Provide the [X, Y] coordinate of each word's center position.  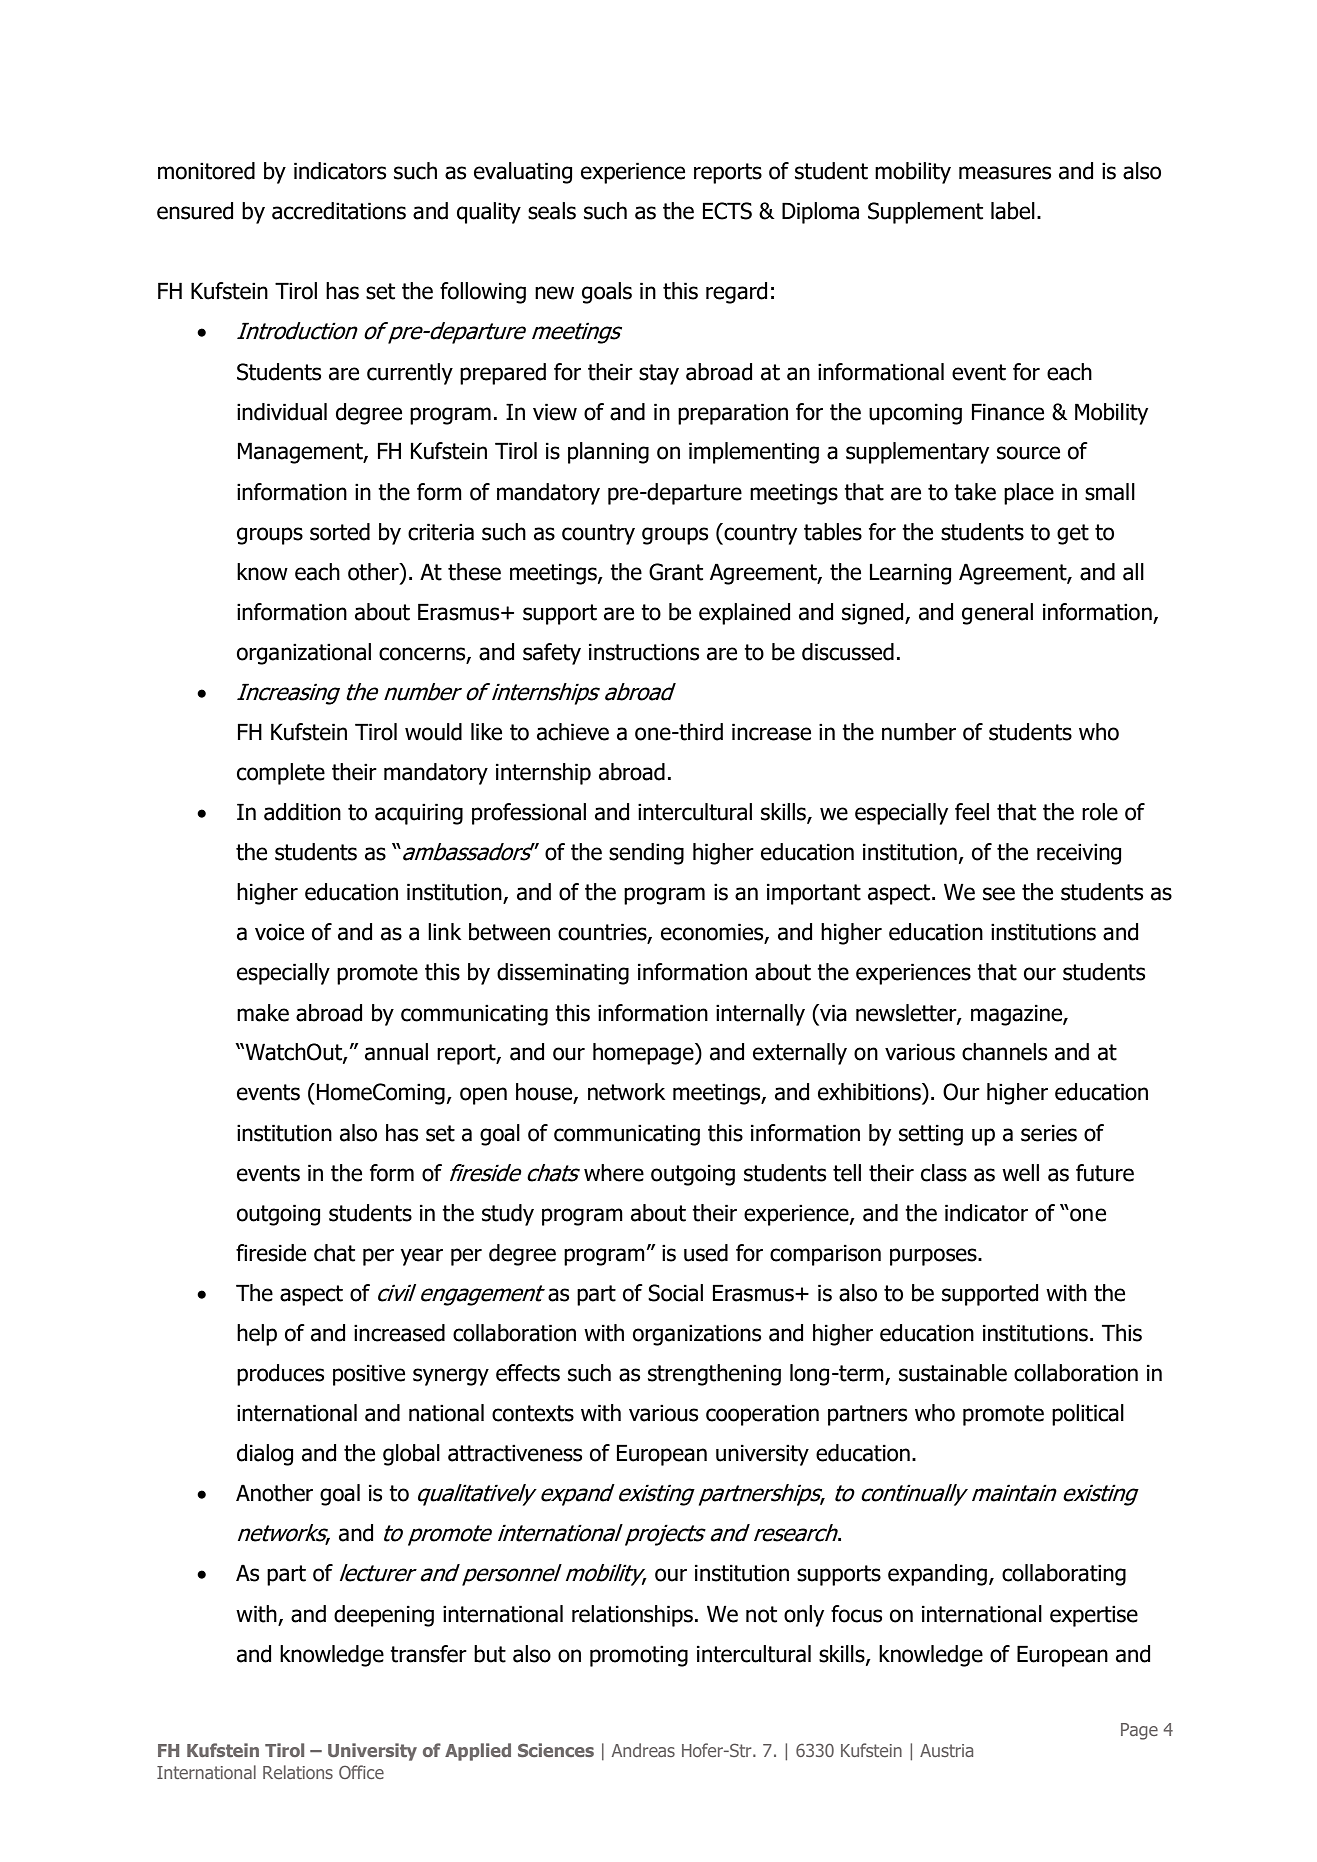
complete [281, 774]
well [1020, 1173]
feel [972, 812]
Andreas [643, 1750]
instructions [644, 652]
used [706, 1253]
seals [552, 211]
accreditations [339, 211]
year [421, 1257]
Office [361, 1772]
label [1013, 211]
